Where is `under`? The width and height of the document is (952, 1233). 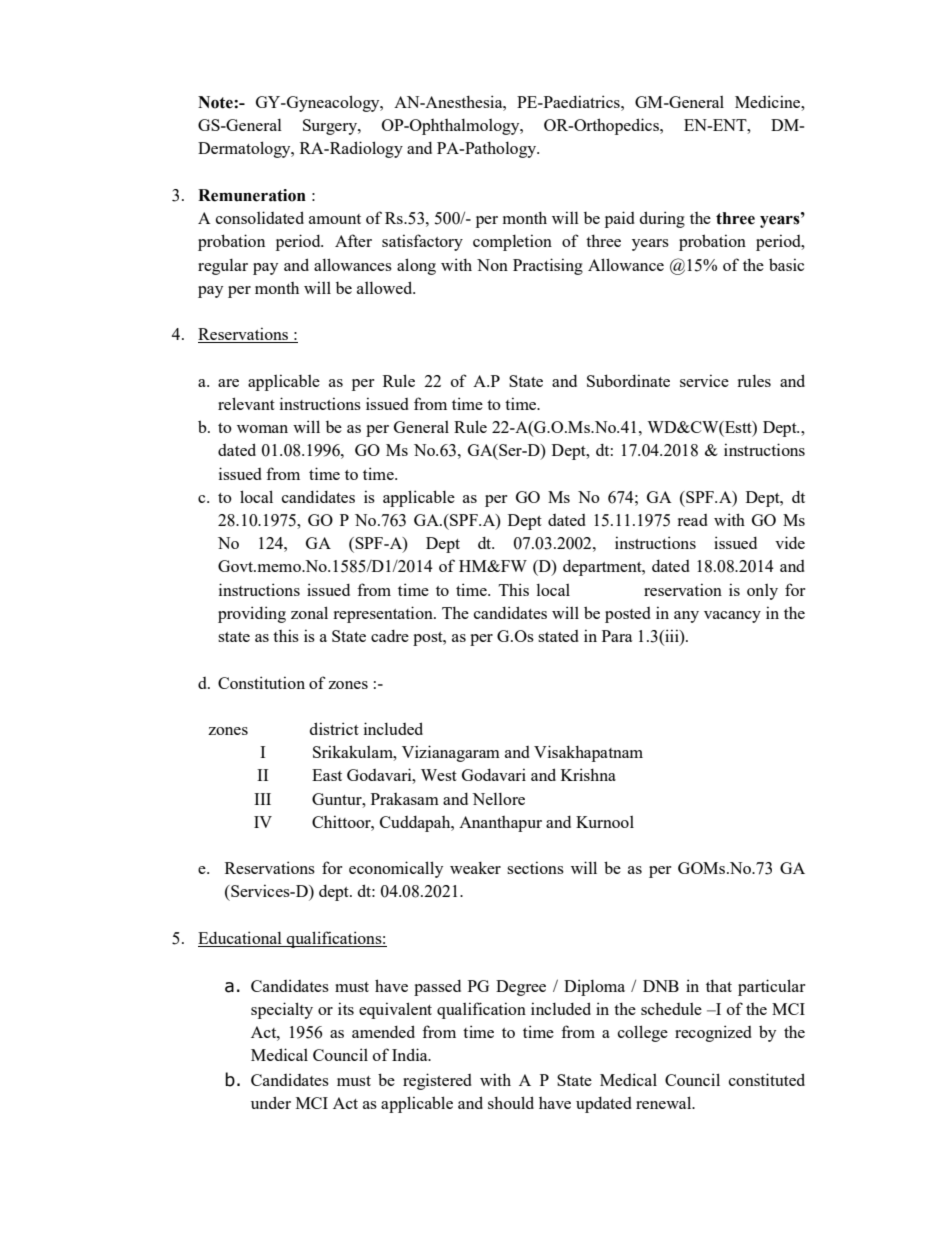 under is located at coordinates (271, 1102).
